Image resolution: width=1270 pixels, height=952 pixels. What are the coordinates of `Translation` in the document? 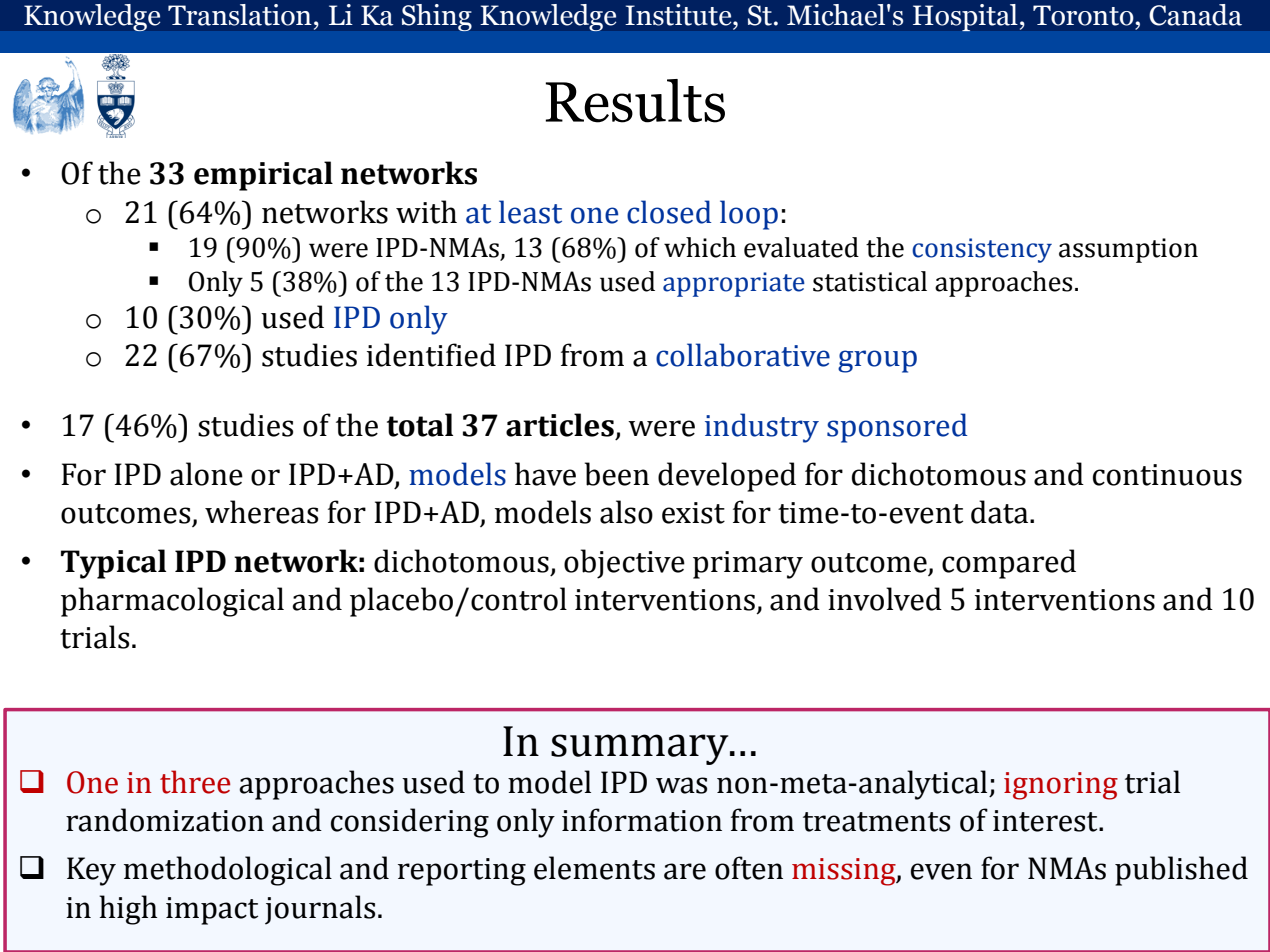 It's located at (240, 15).
